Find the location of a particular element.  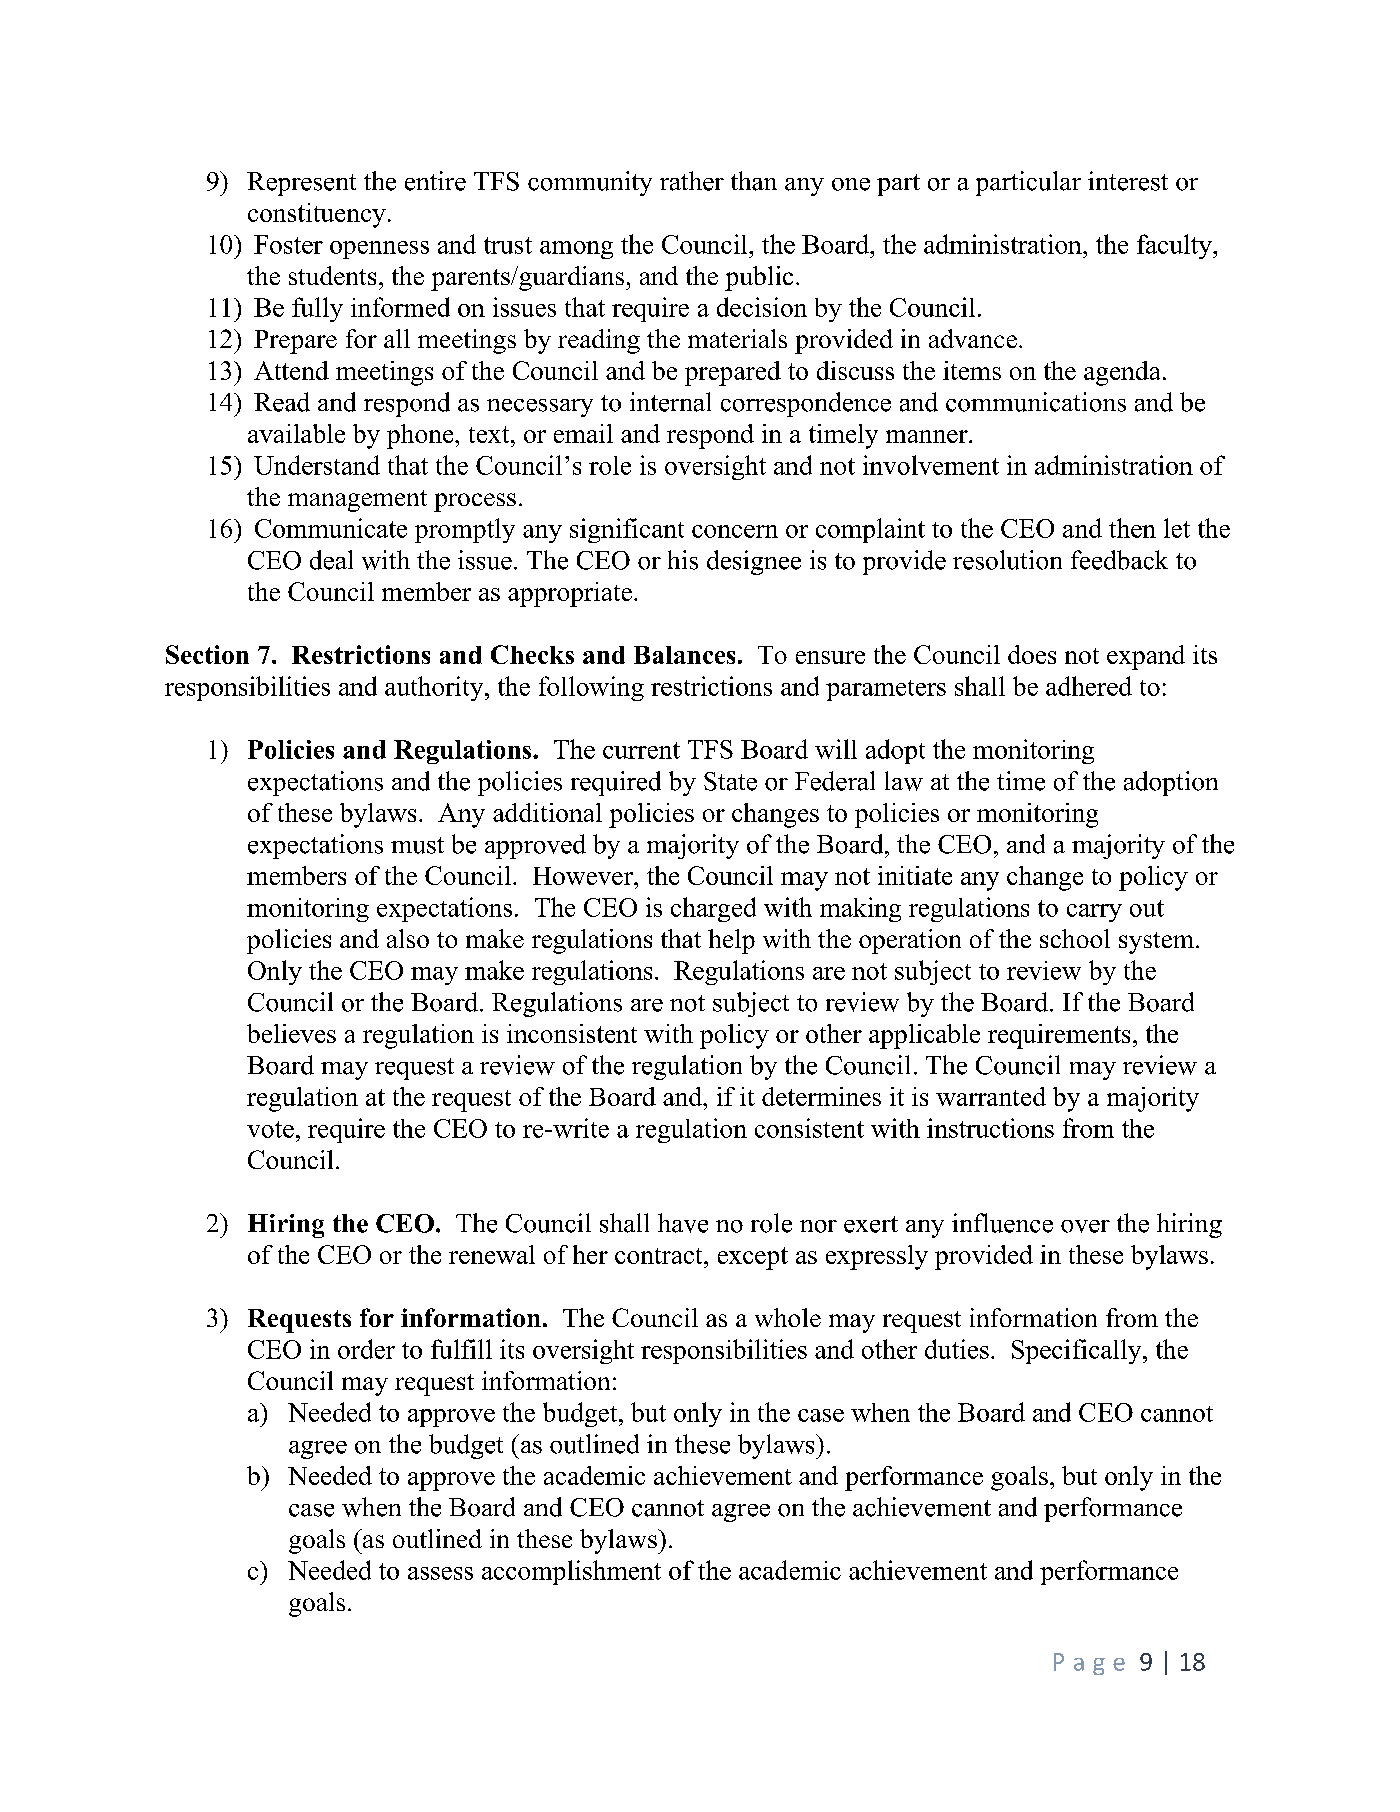

deal is located at coordinates (331, 560).
